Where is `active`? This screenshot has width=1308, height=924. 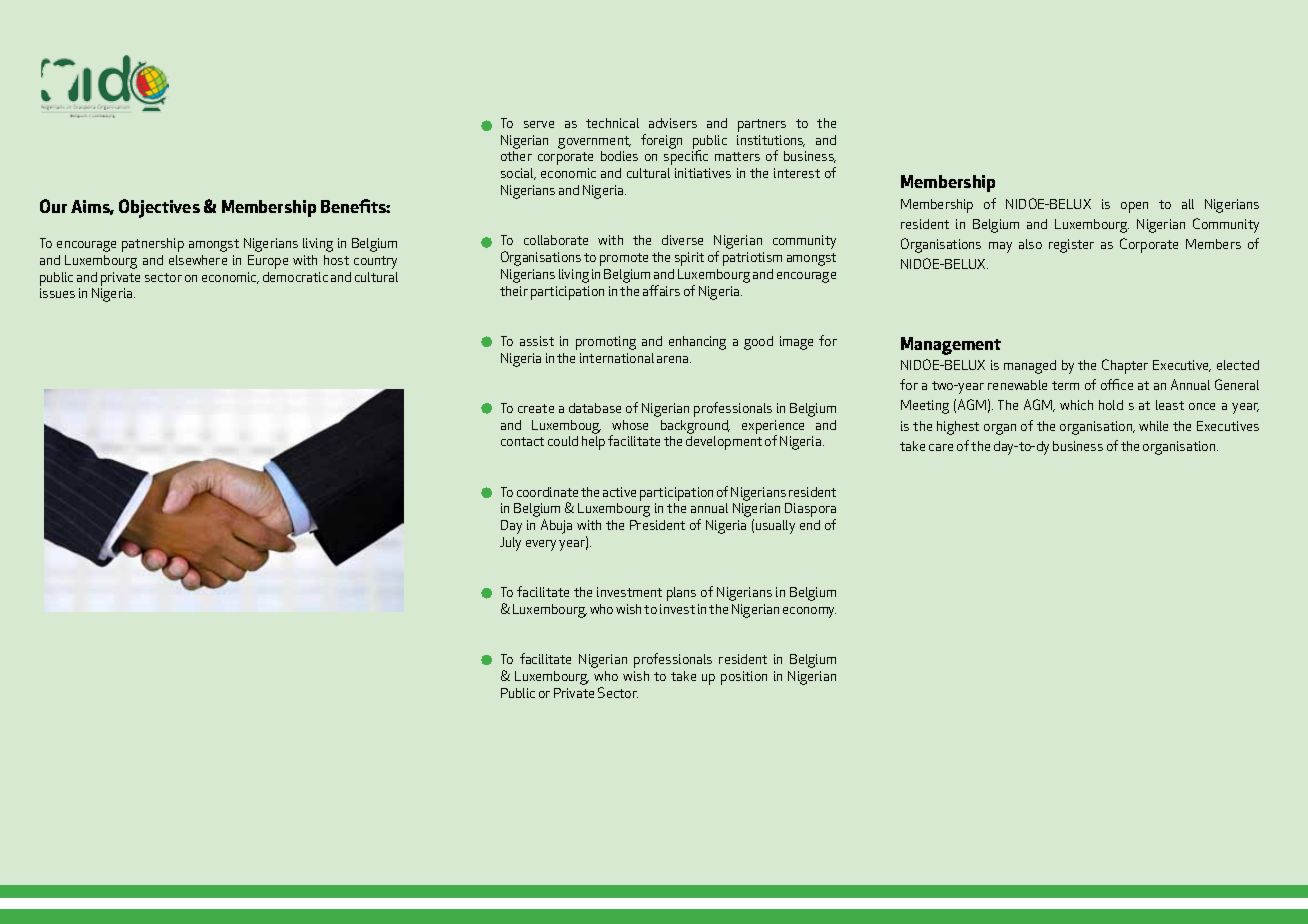 active is located at coordinates (619, 492).
